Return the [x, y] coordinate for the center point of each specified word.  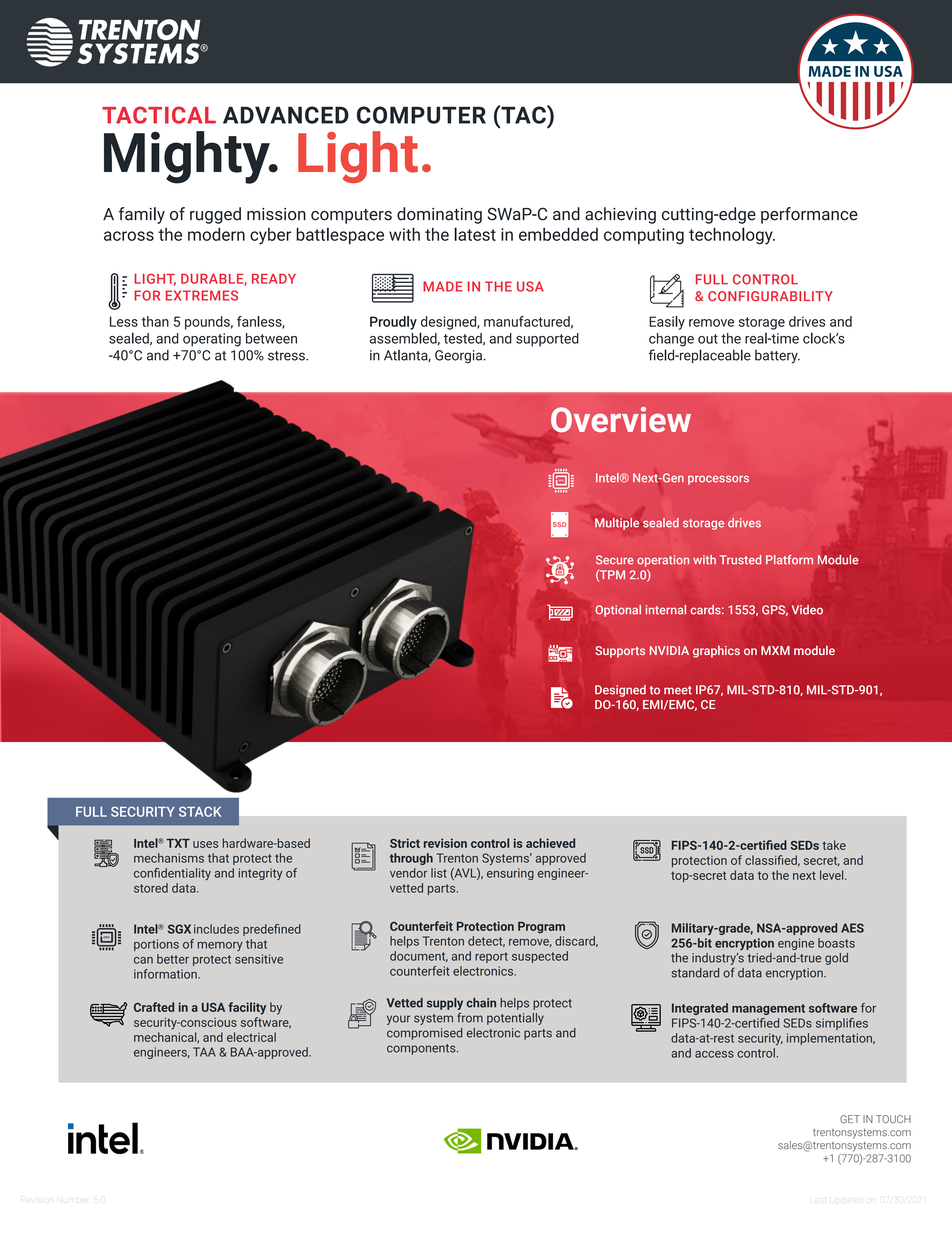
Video [807, 610]
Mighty [188, 157]
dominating [439, 215]
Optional [618, 611]
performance [809, 215]
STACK [200, 811]
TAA [204, 1052]
